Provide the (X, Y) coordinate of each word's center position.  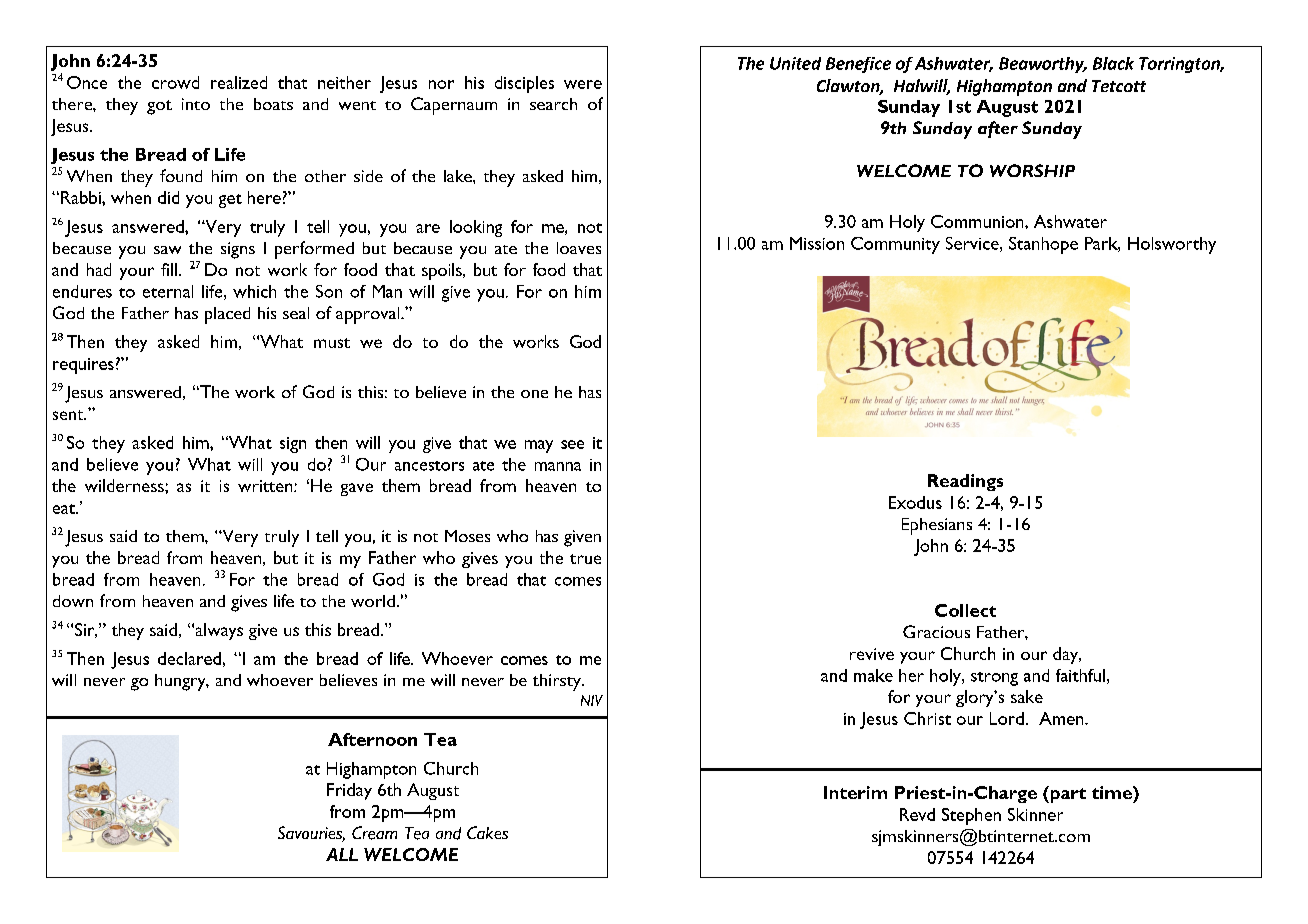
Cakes (487, 832)
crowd (175, 82)
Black (1113, 63)
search (553, 104)
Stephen (971, 816)
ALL (342, 854)
